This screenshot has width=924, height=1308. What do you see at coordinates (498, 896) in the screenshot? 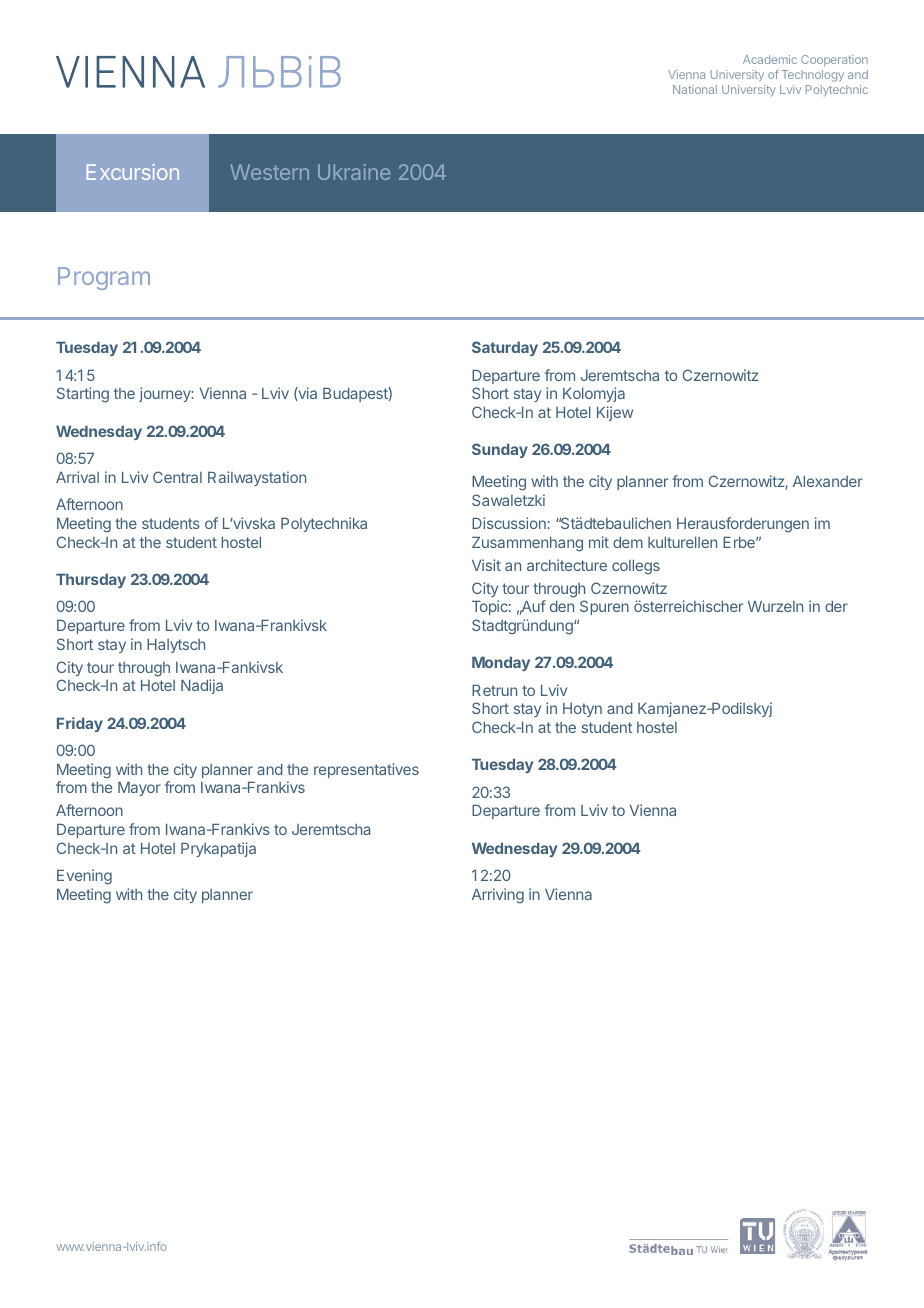
I see `Arriving` at bounding box center [498, 896].
